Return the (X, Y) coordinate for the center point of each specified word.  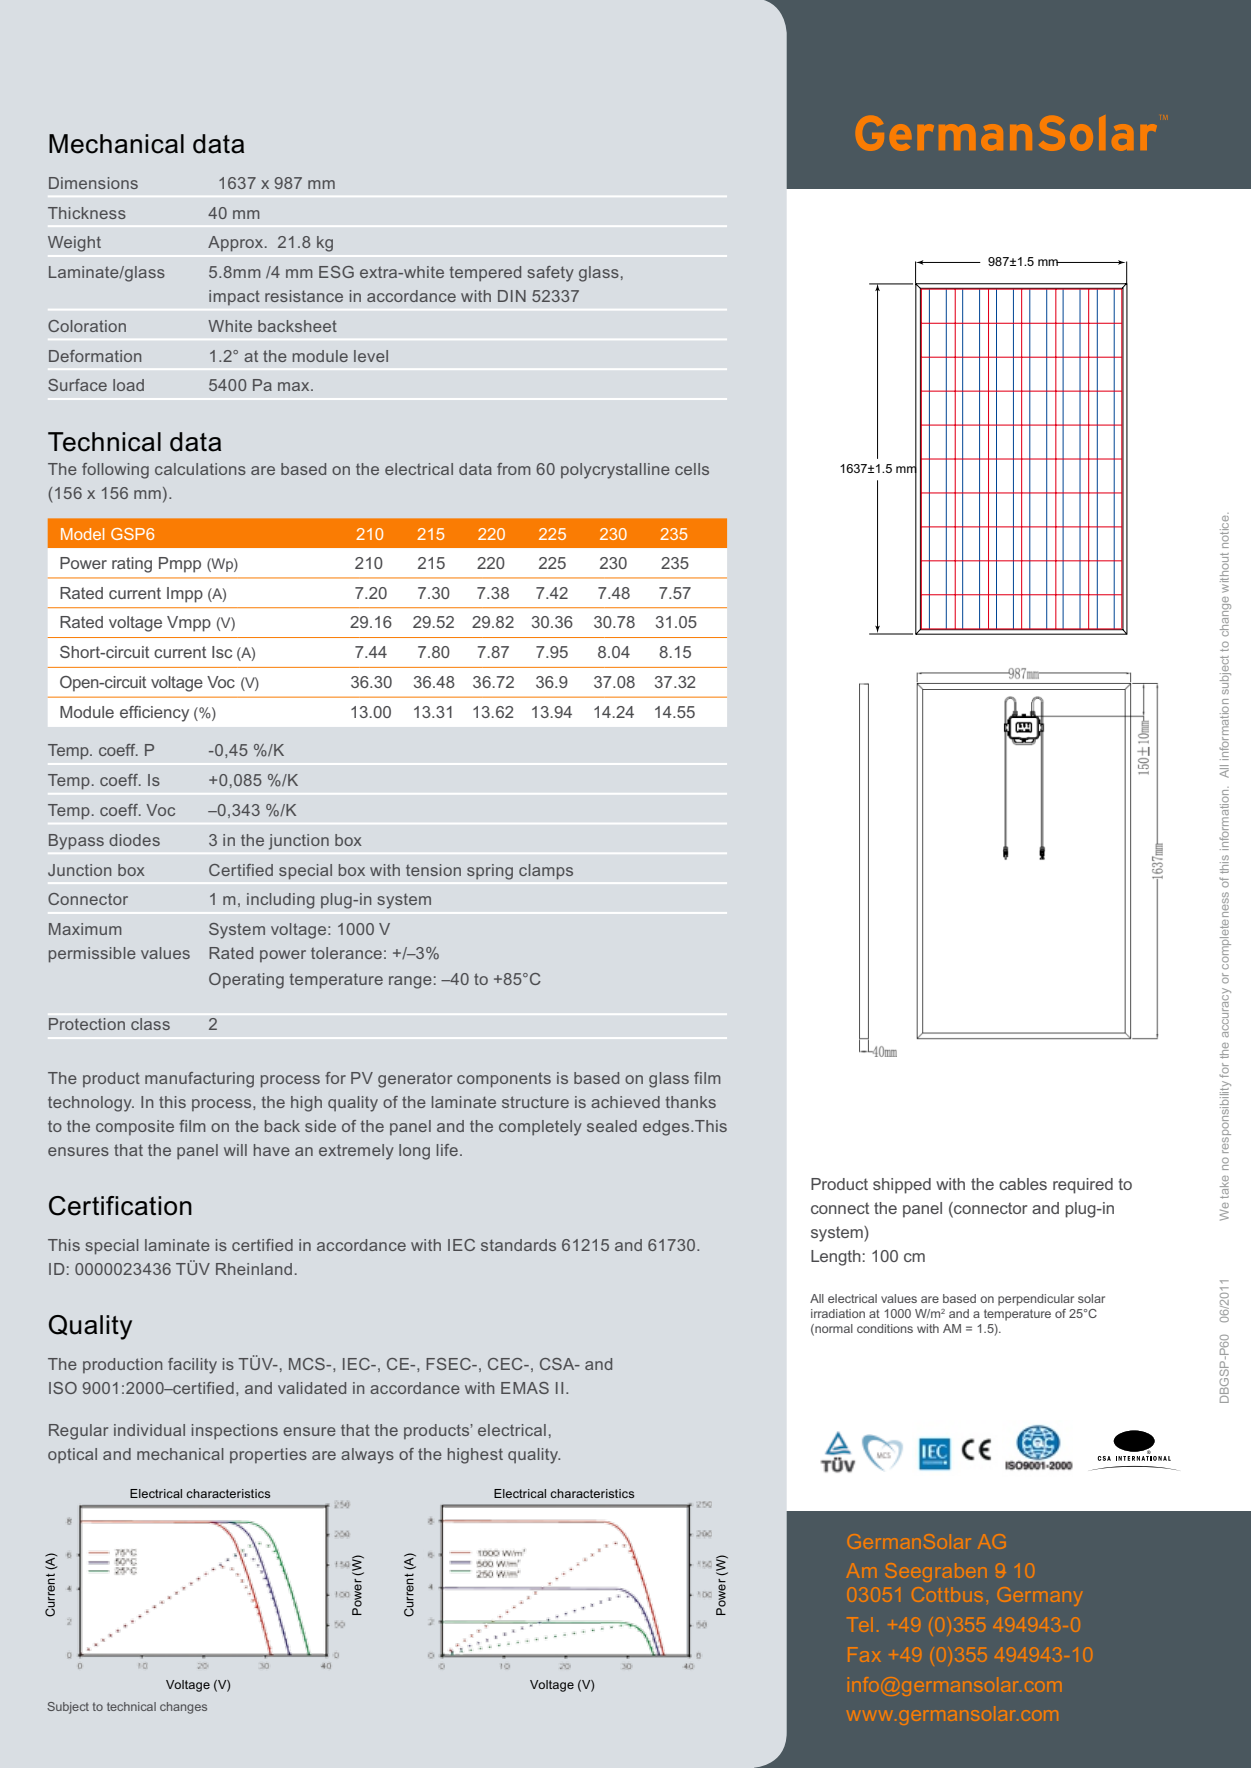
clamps (546, 872)
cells (692, 469)
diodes (134, 840)
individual (149, 1430)
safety (551, 274)
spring (490, 872)
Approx (237, 244)
